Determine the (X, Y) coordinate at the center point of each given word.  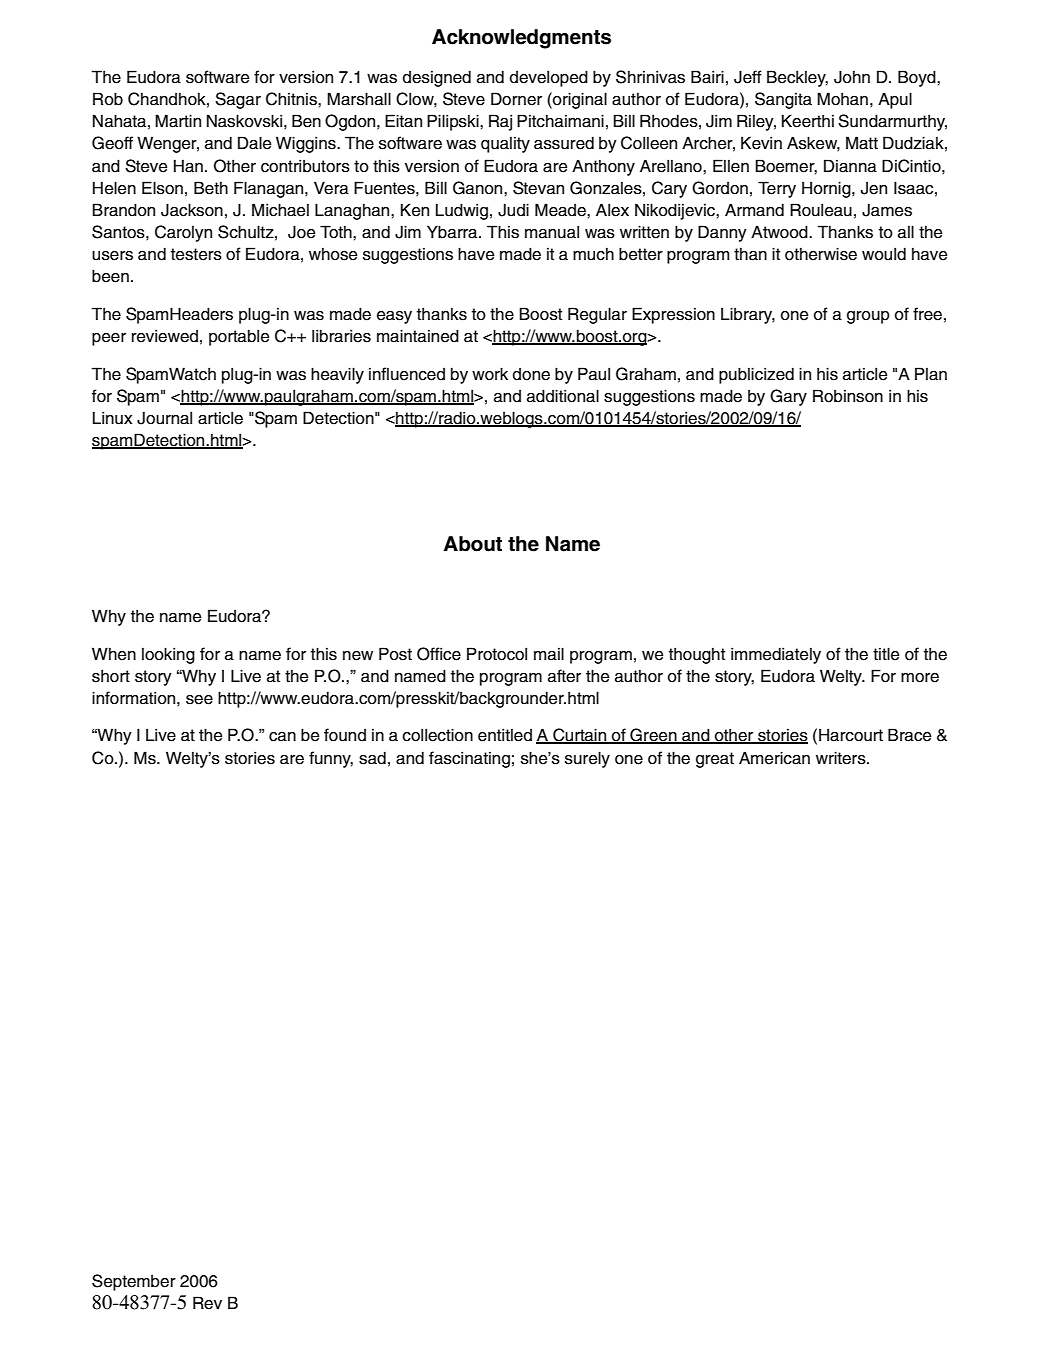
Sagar (238, 100)
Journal (164, 418)
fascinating (469, 759)
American (774, 758)
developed (549, 78)
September (134, 1282)
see (199, 700)
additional (563, 396)
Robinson (848, 396)
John (852, 77)
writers (842, 758)
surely (587, 759)
